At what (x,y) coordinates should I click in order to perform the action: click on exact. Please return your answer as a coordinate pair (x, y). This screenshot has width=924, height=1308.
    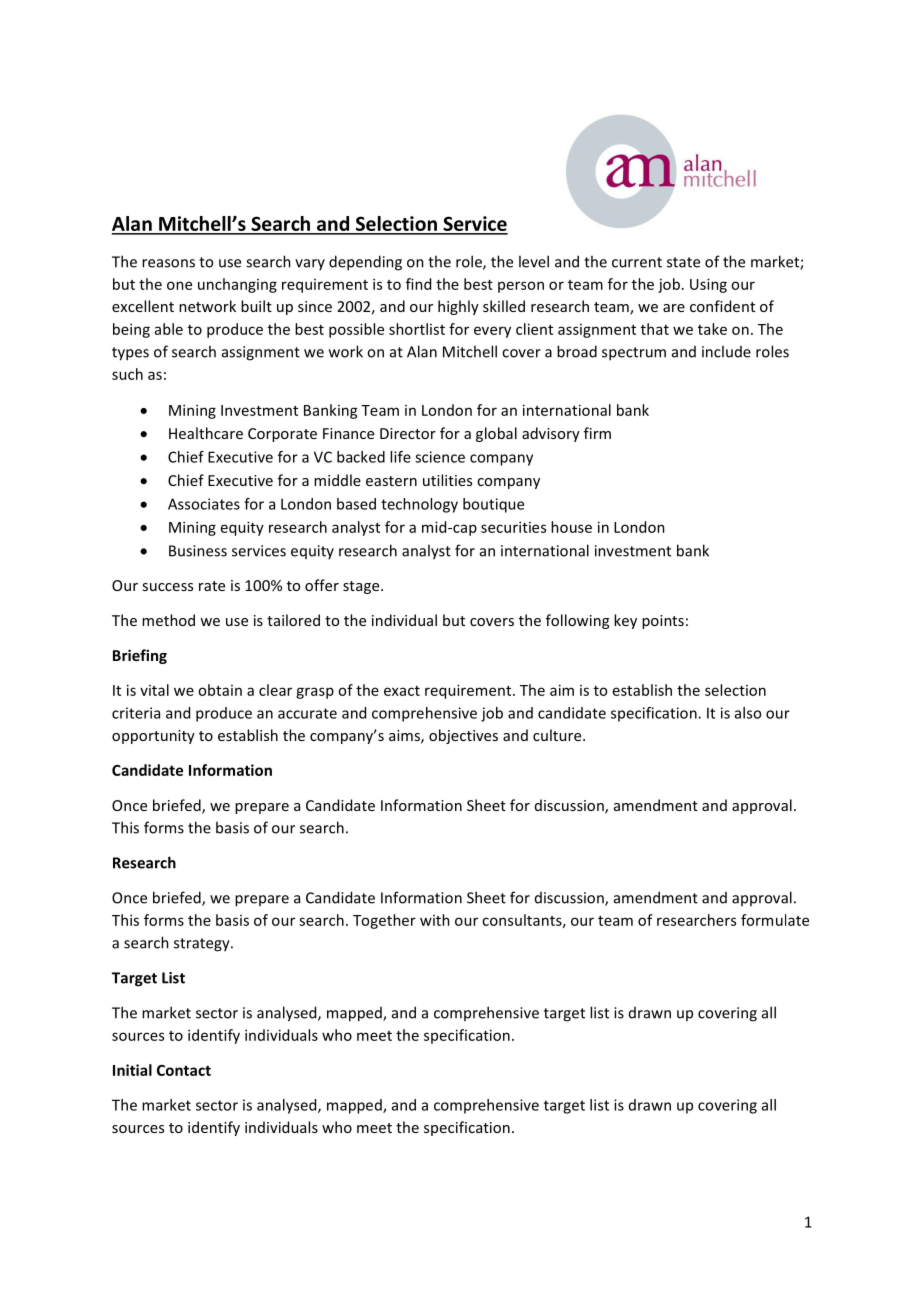
    Looking at the image, I should click on (402, 691).
